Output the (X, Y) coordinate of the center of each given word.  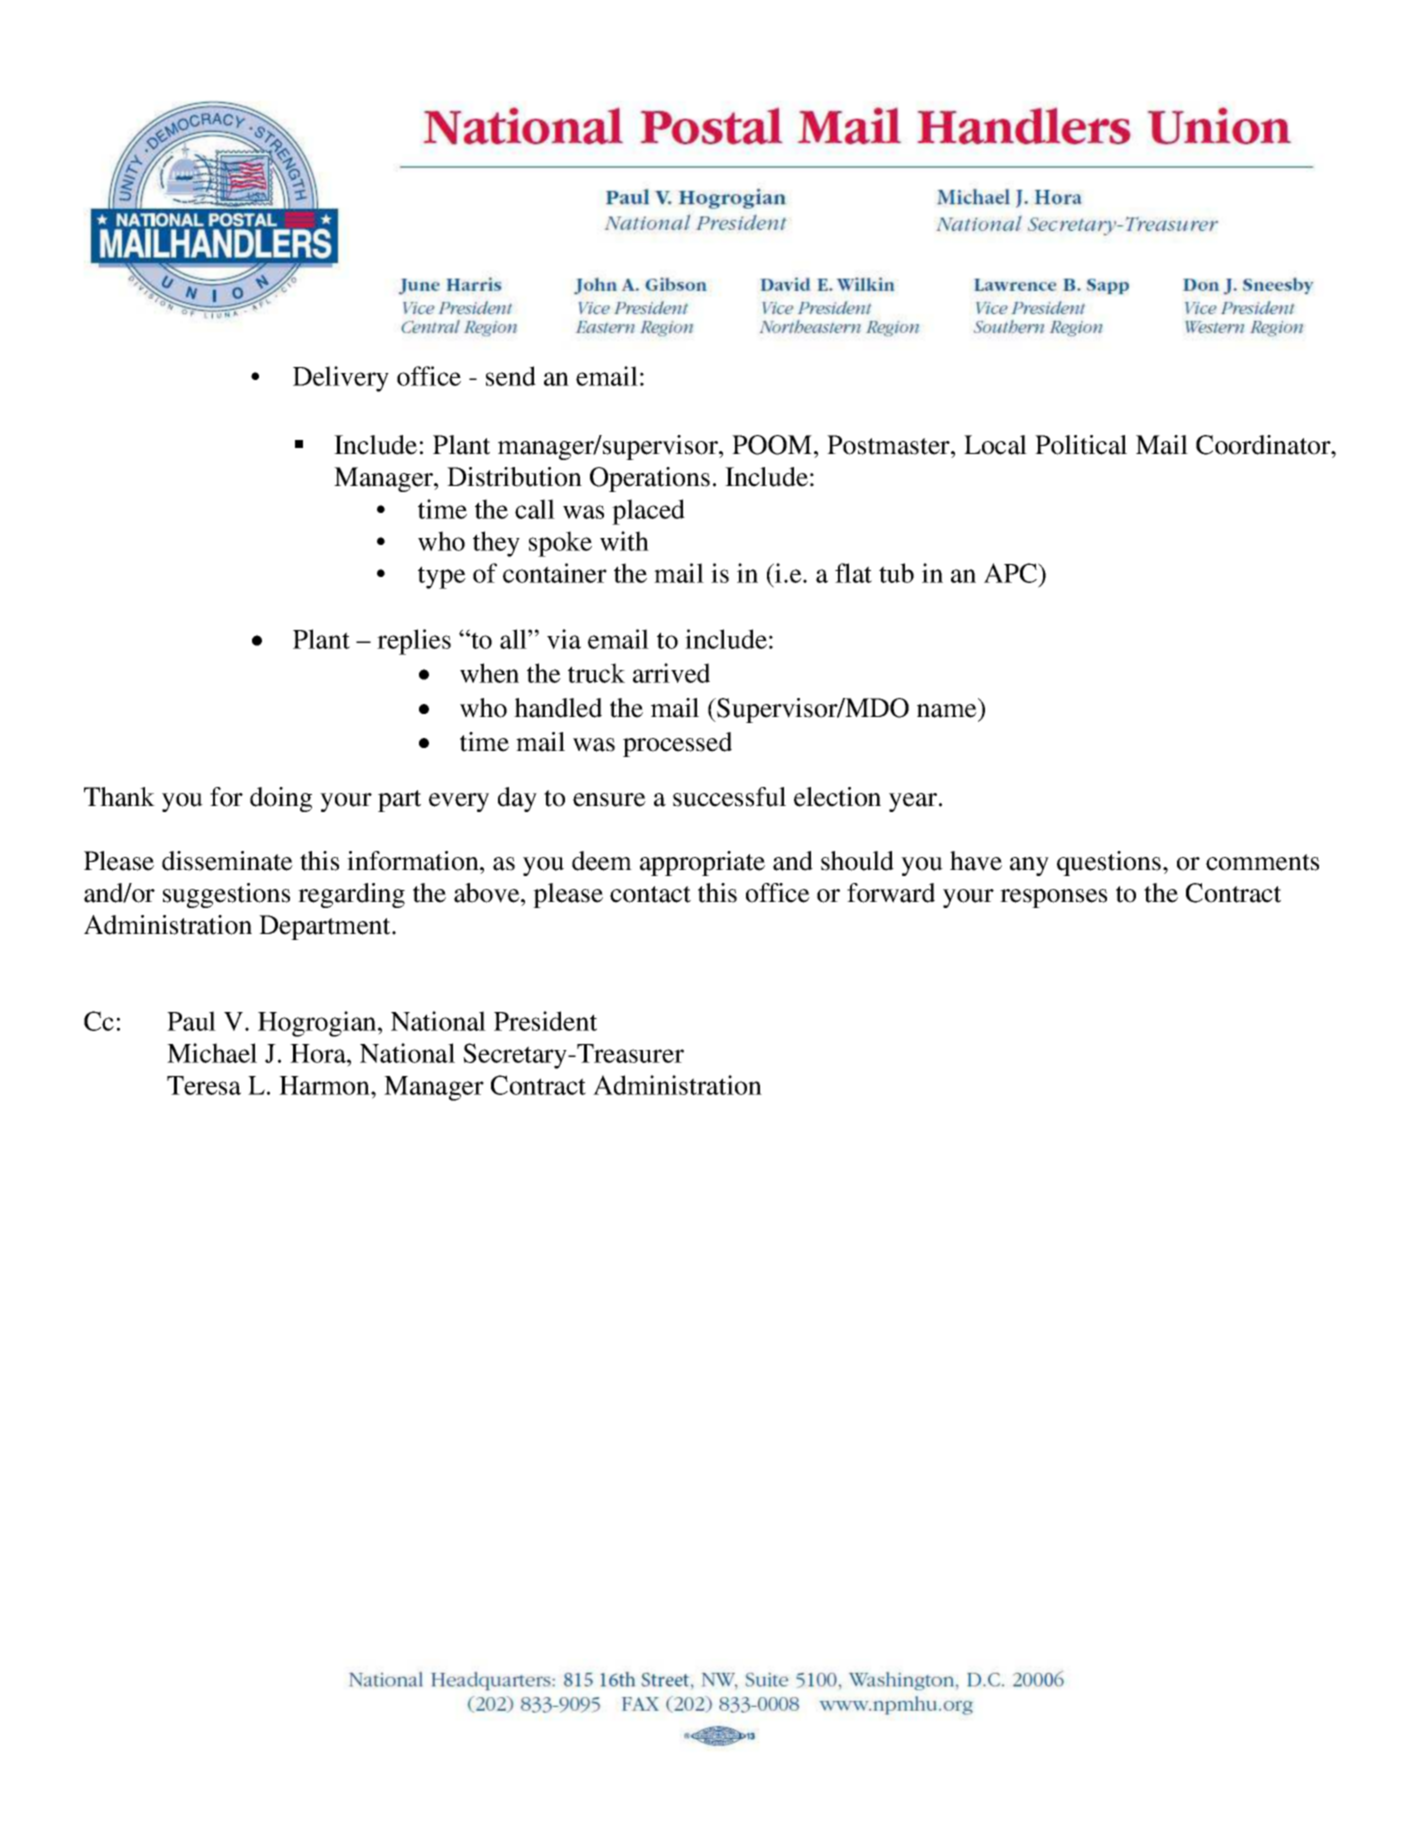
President (545, 1021)
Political (1081, 445)
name (947, 711)
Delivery (341, 379)
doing (281, 799)
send (511, 376)
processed (677, 744)
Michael (212, 1053)
